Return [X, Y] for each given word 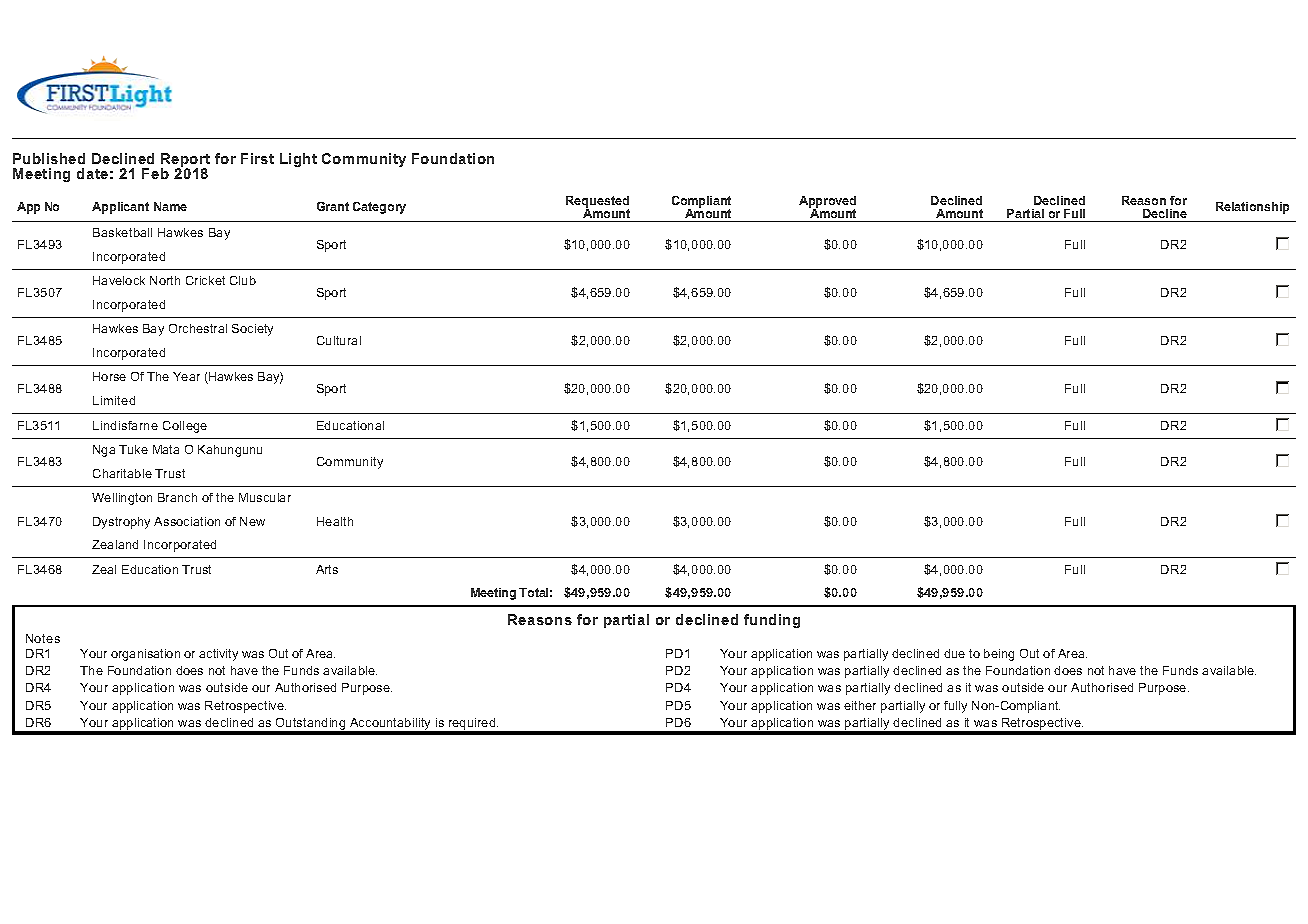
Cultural [339, 340]
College [185, 427]
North [165, 280]
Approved [827, 203]
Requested [597, 203]
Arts [327, 569]
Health [335, 521]
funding [772, 621]
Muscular [265, 497]
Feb [155, 173]
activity [218, 655]
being [999, 655]
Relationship [1252, 208]
